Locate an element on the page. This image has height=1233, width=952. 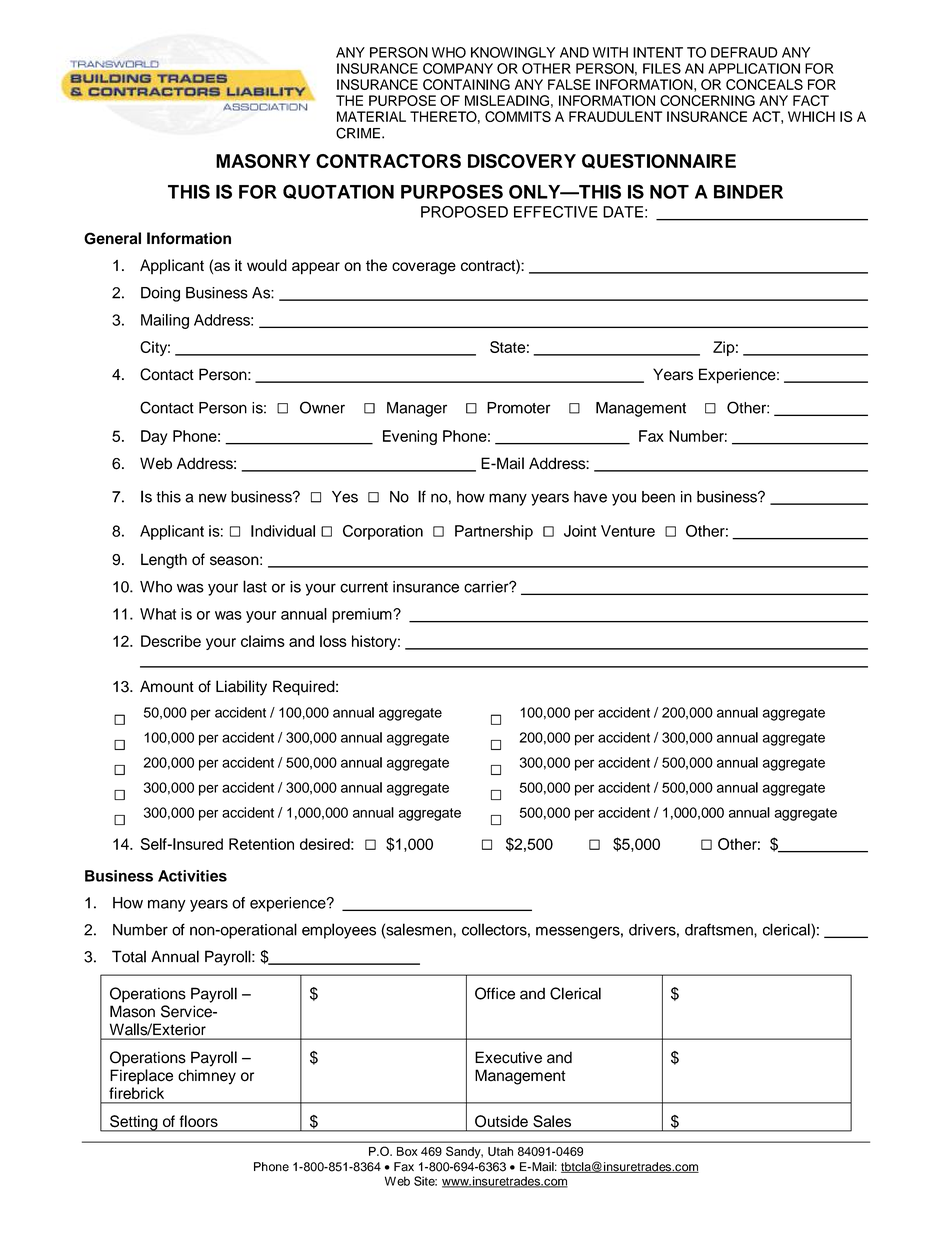
CRIME is located at coordinates (359, 133).
